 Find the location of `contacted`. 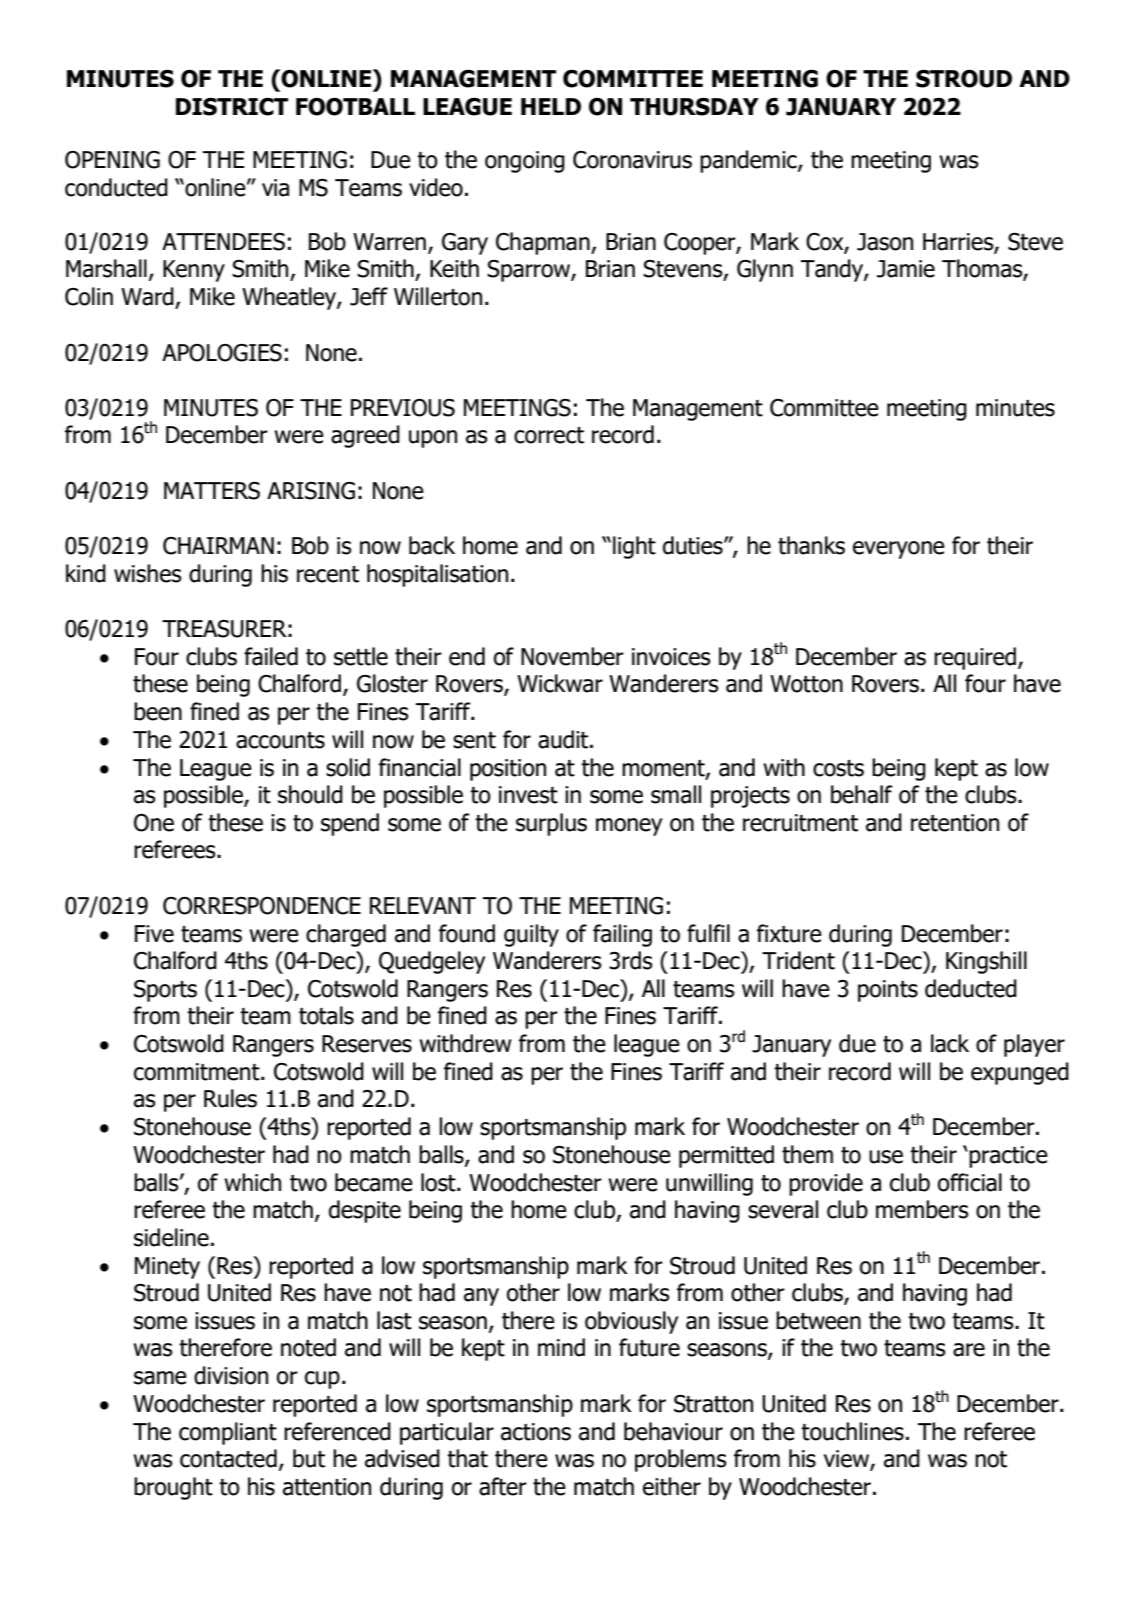

contacted is located at coordinates (228, 1458).
